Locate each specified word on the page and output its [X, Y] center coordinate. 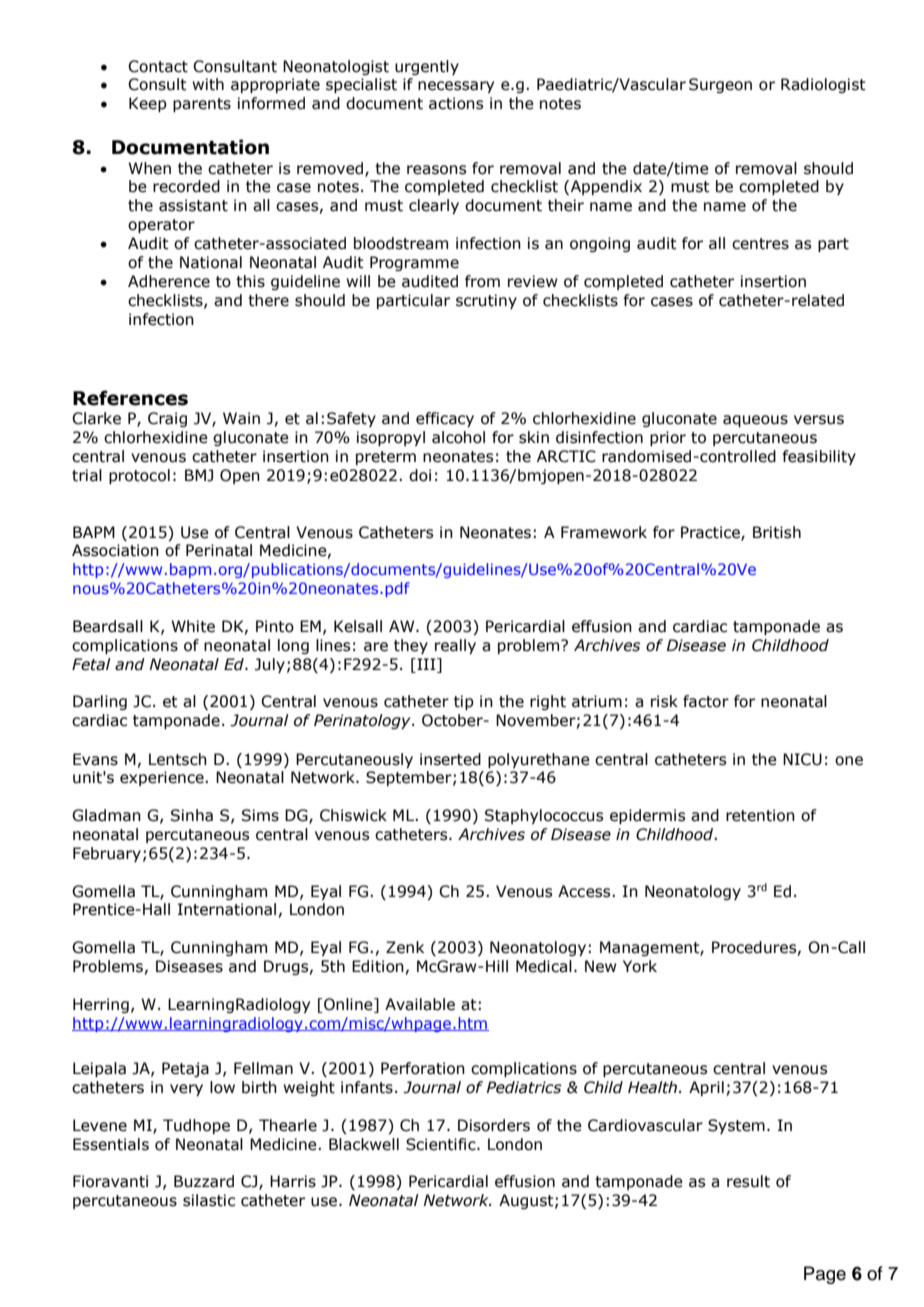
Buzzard [204, 1181]
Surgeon [720, 85]
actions [456, 103]
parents [202, 105]
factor [706, 701]
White [193, 626]
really [455, 646]
